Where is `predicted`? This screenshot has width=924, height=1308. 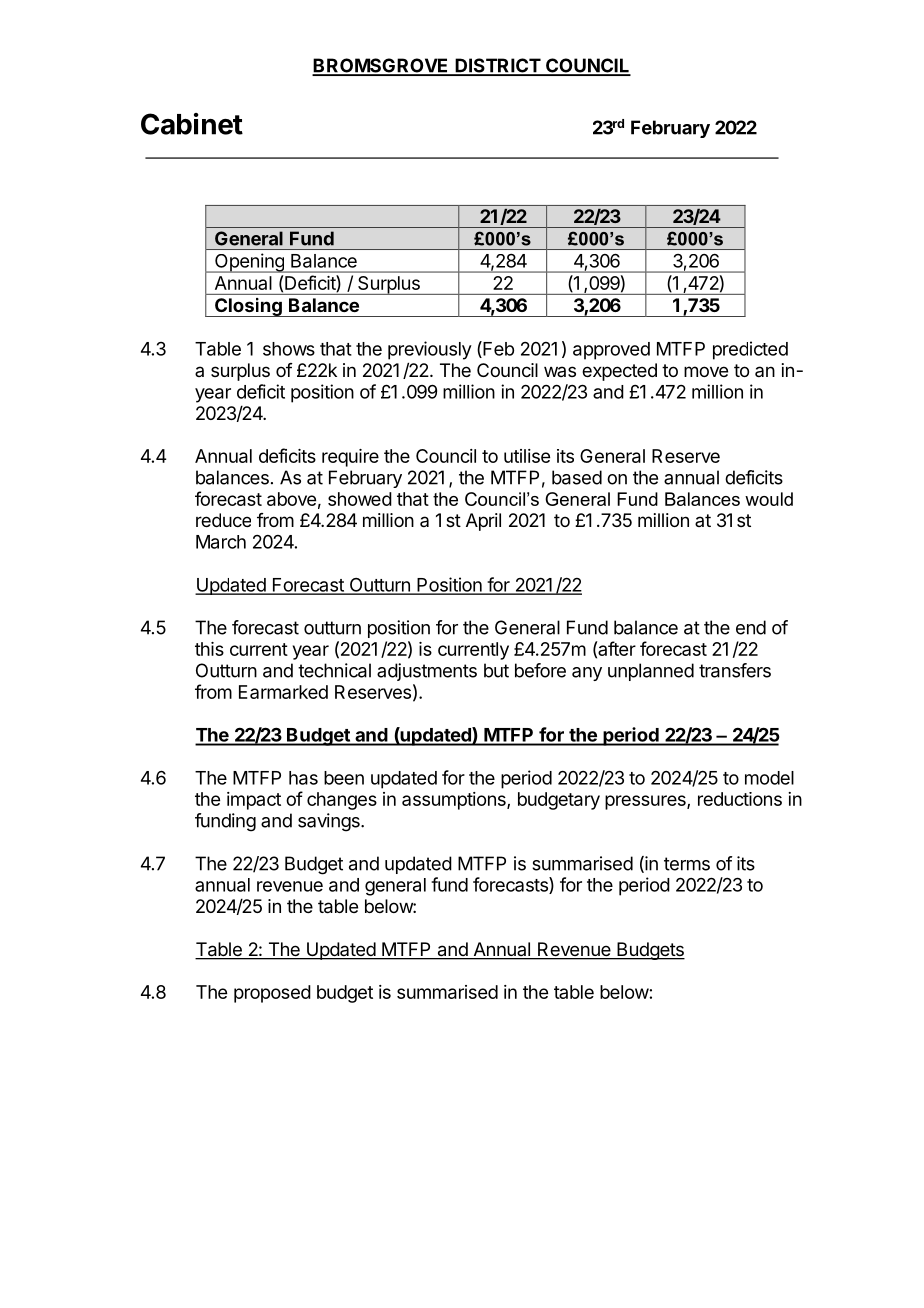 predicted is located at coordinates (750, 350).
